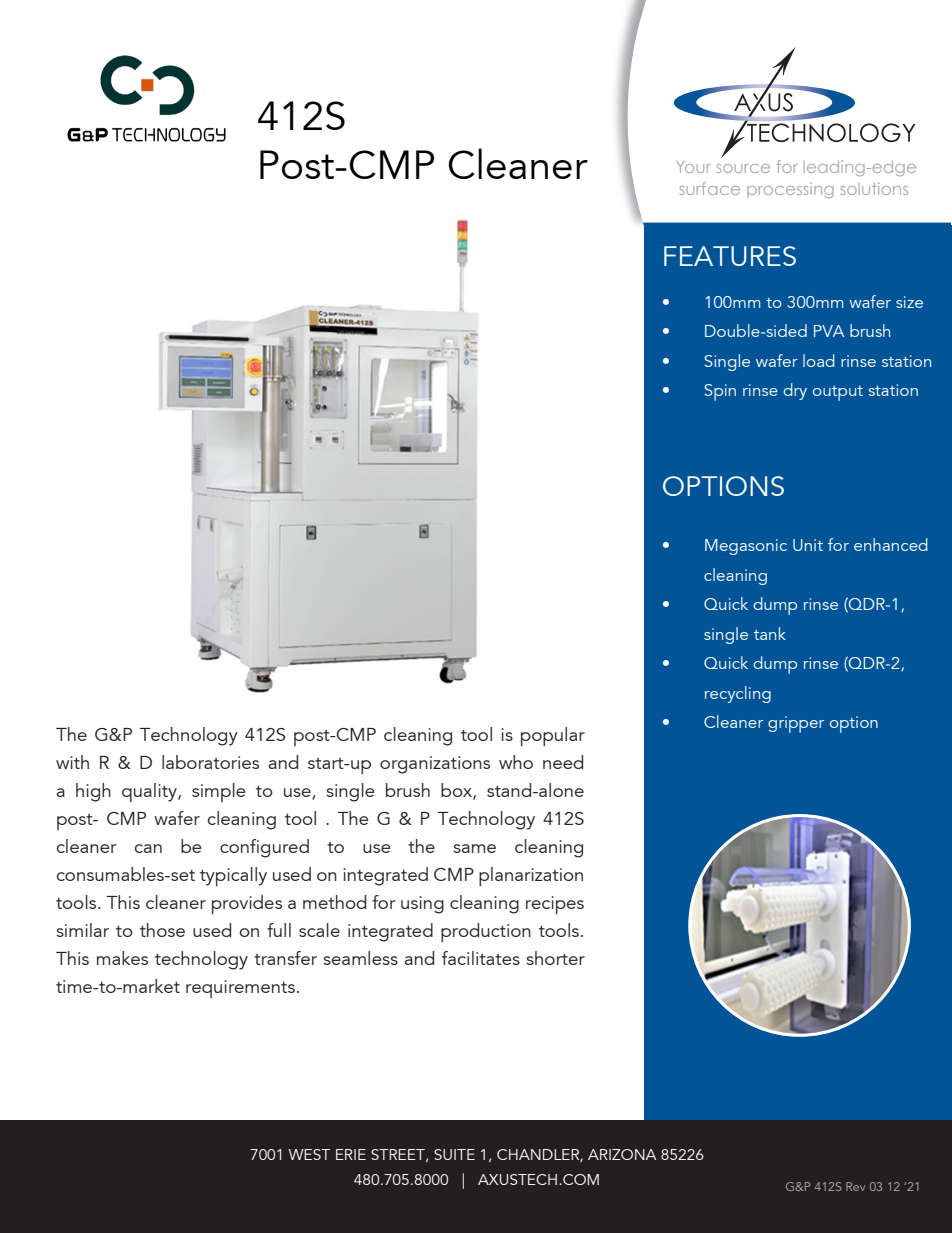 Image resolution: width=952 pixels, height=1233 pixels. What do you see at coordinates (795, 391) in the image?
I see `dry` at bounding box center [795, 391].
